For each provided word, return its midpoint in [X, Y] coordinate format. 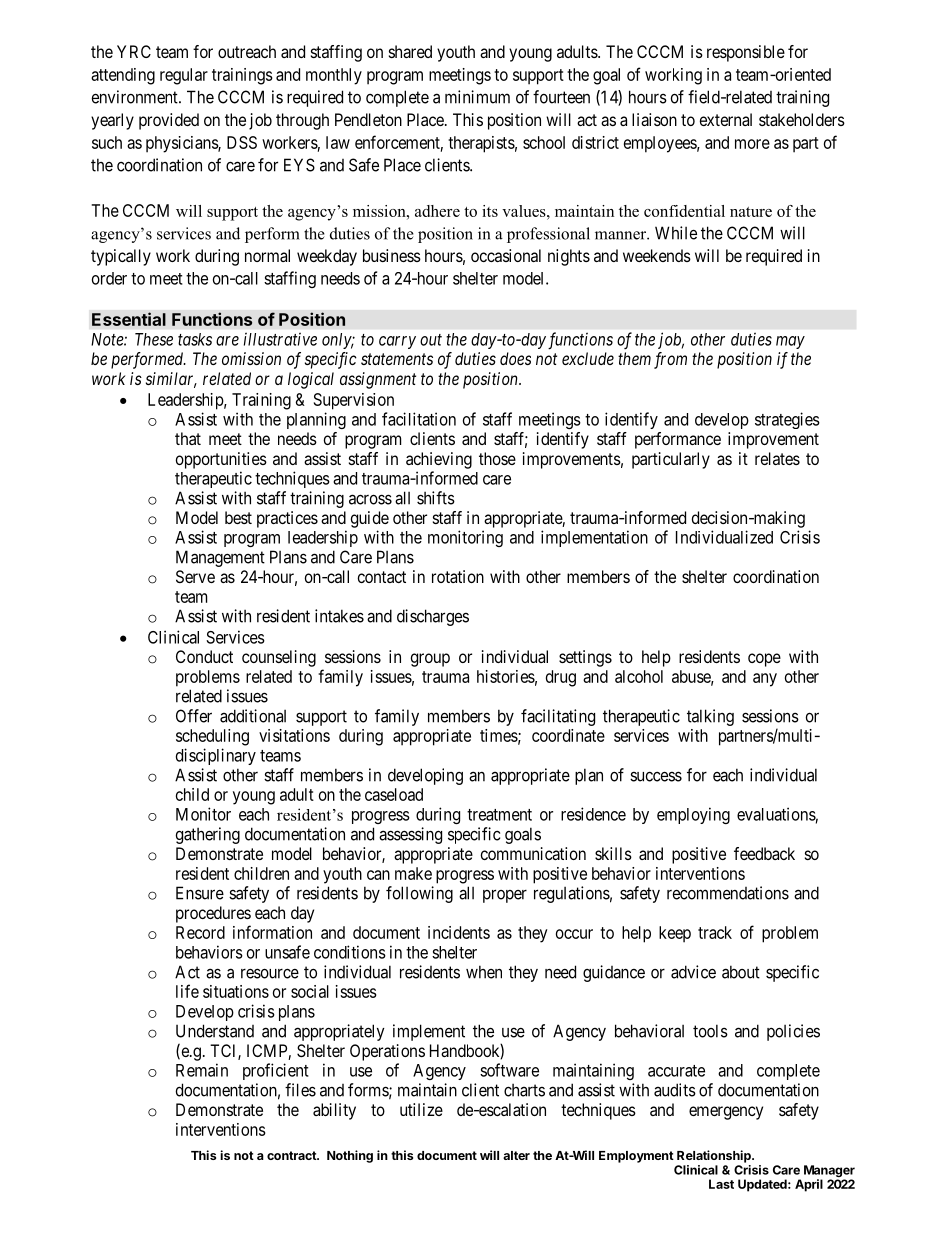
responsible [746, 53]
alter [516, 1155]
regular [184, 76]
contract [292, 1155]
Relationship [715, 1156]
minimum [477, 97]
